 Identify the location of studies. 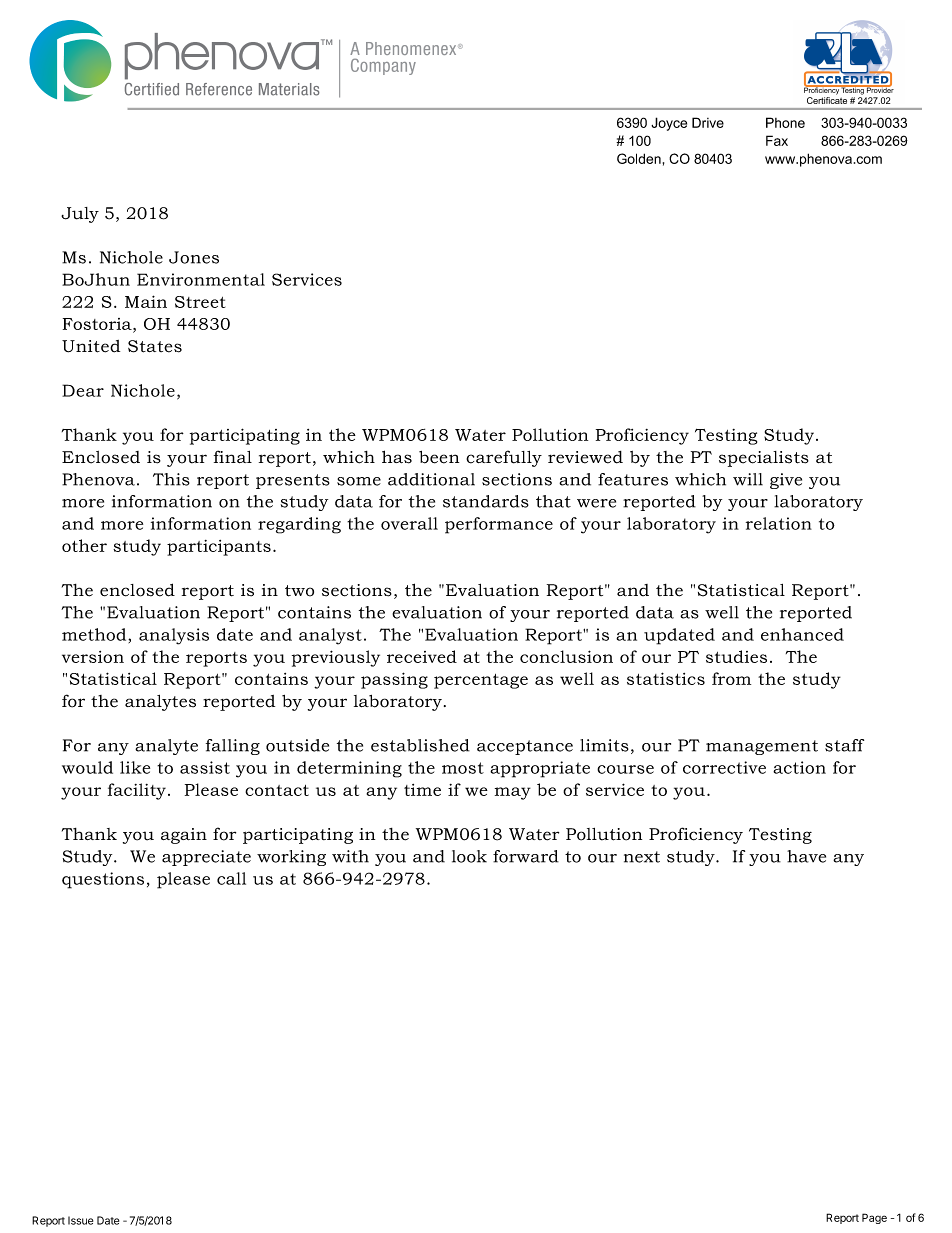
(736, 656).
